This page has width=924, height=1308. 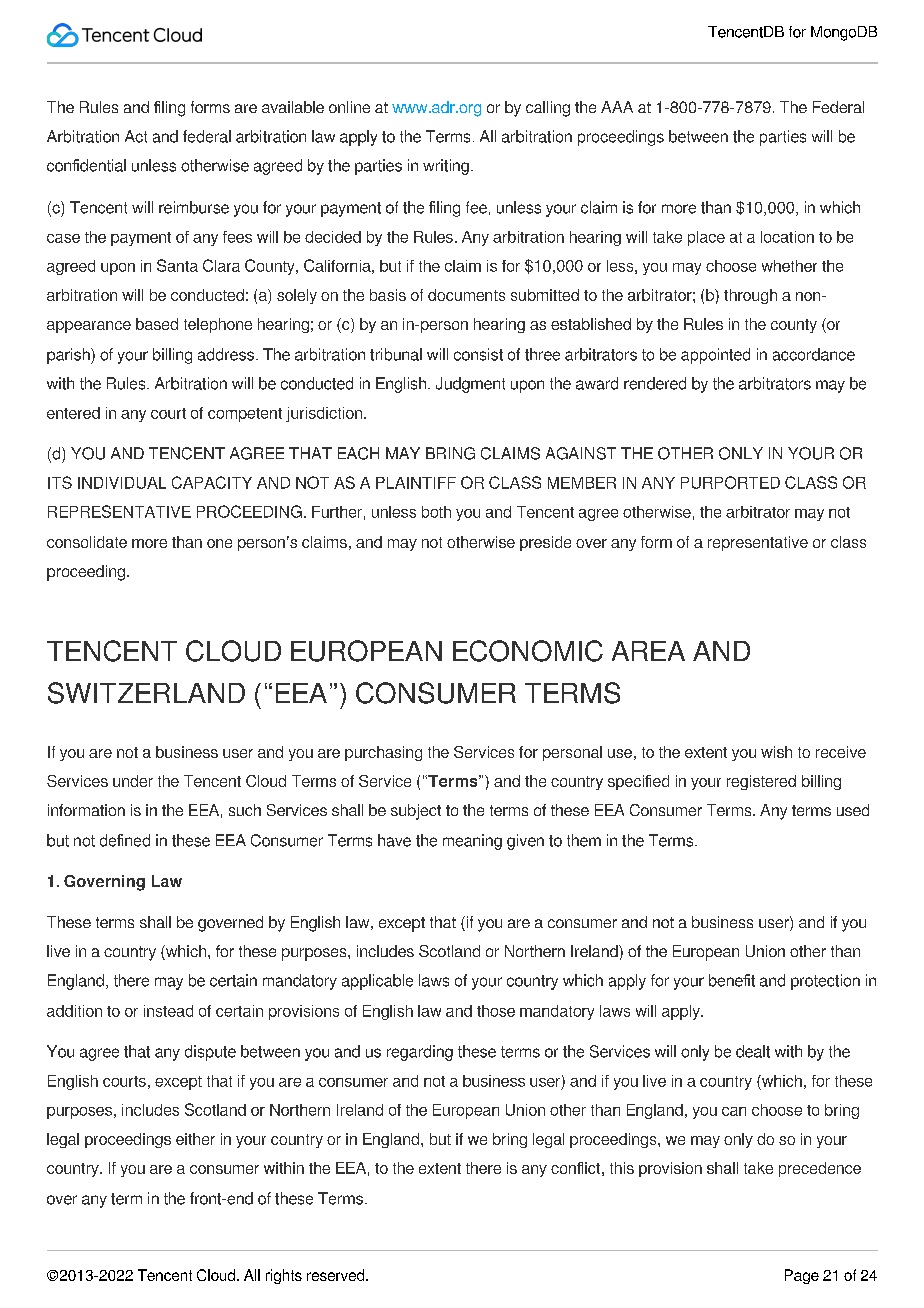 I want to click on location, so click(x=787, y=237).
